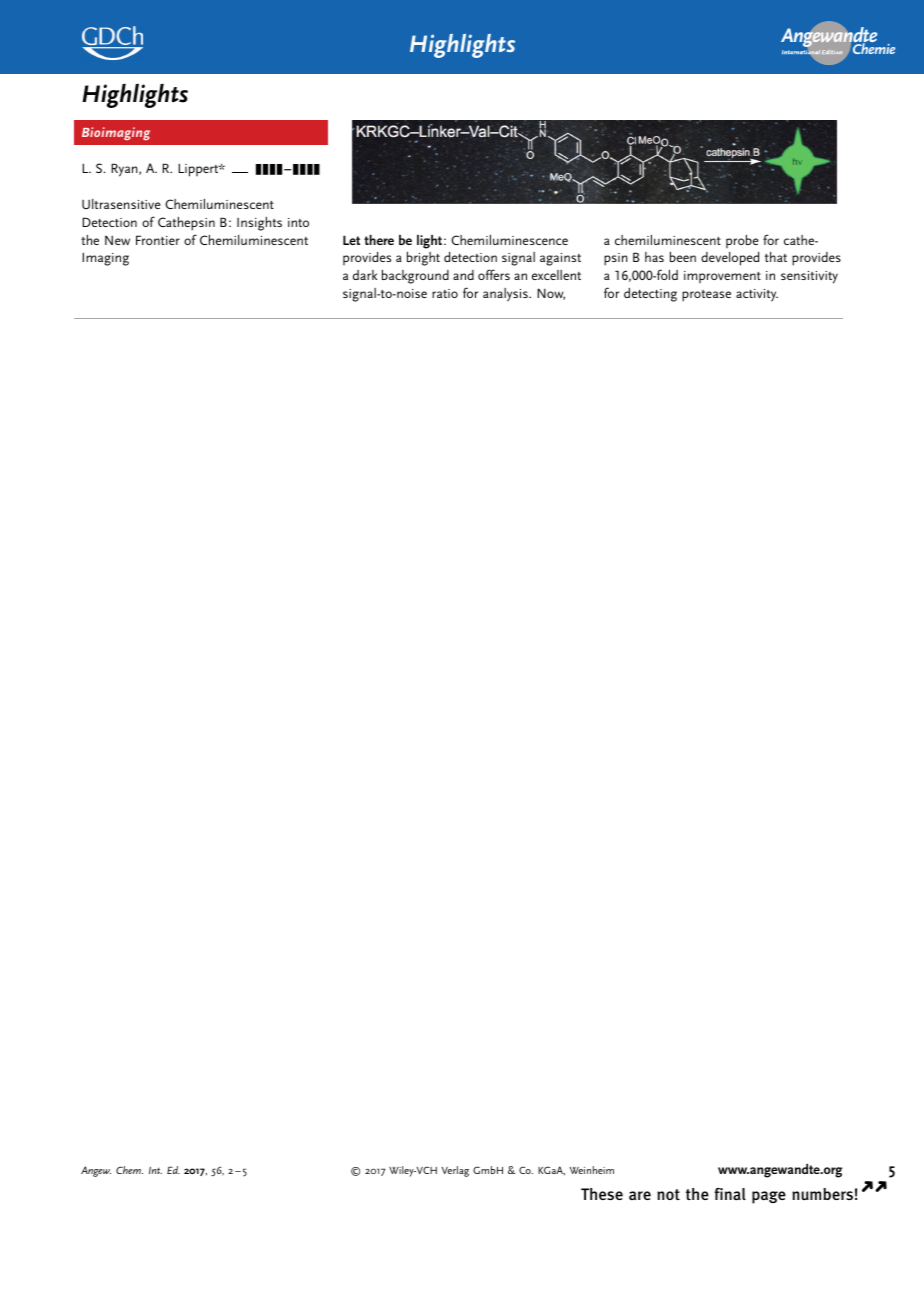 This image has height=1308, width=924. What do you see at coordinates (730, 1194) in the image?
I see `final` at bounding box center [730, 1194].
